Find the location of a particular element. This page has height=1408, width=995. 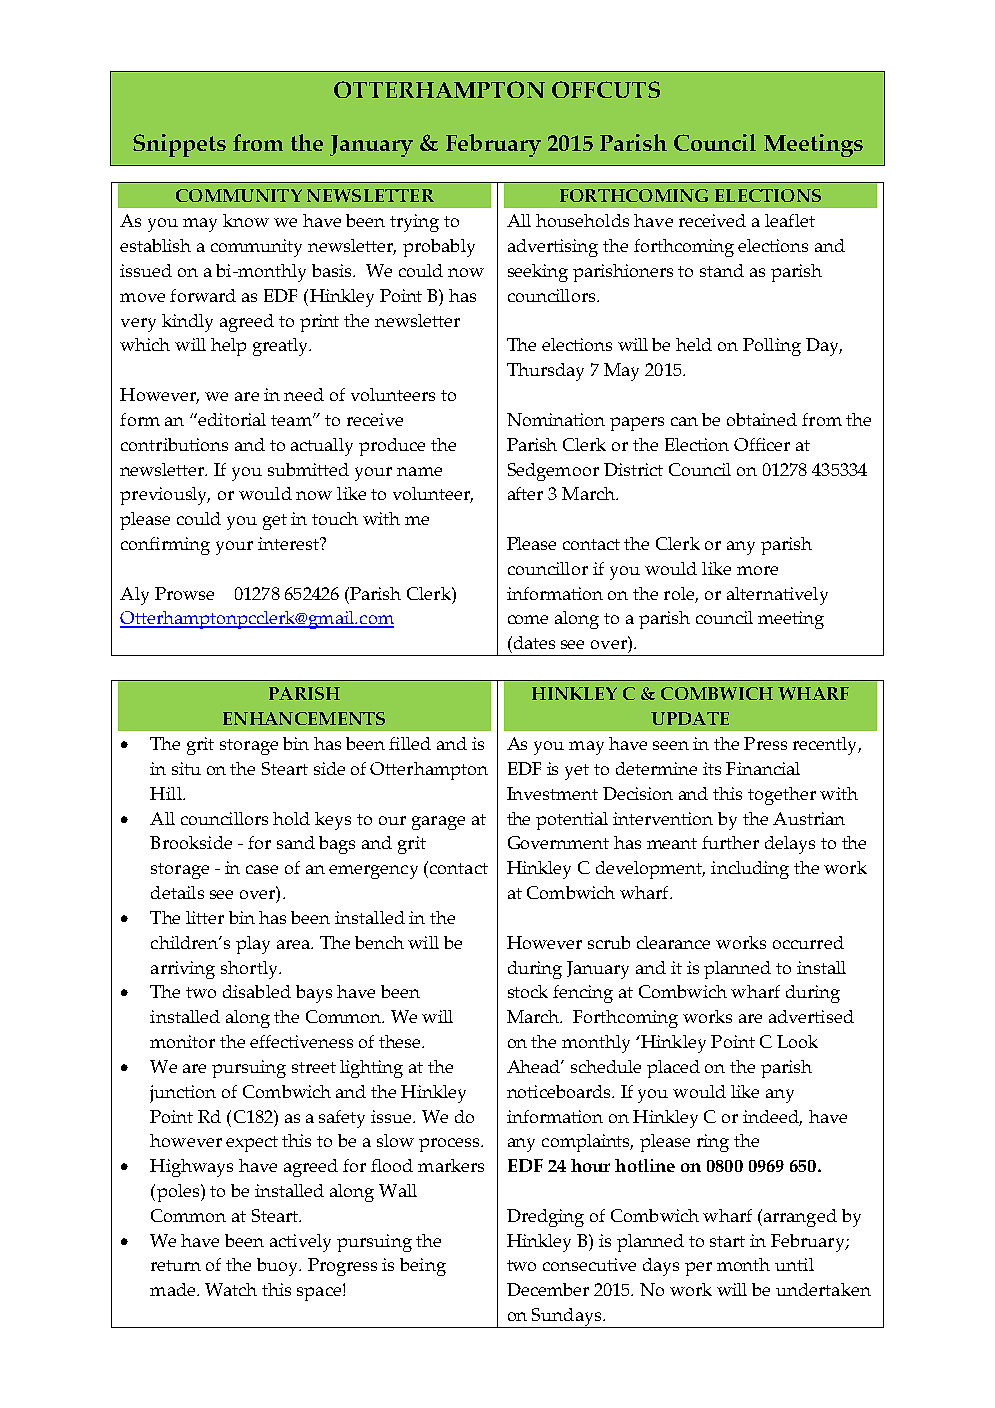

OFFCUTS is located at coordinates (606, 89).
